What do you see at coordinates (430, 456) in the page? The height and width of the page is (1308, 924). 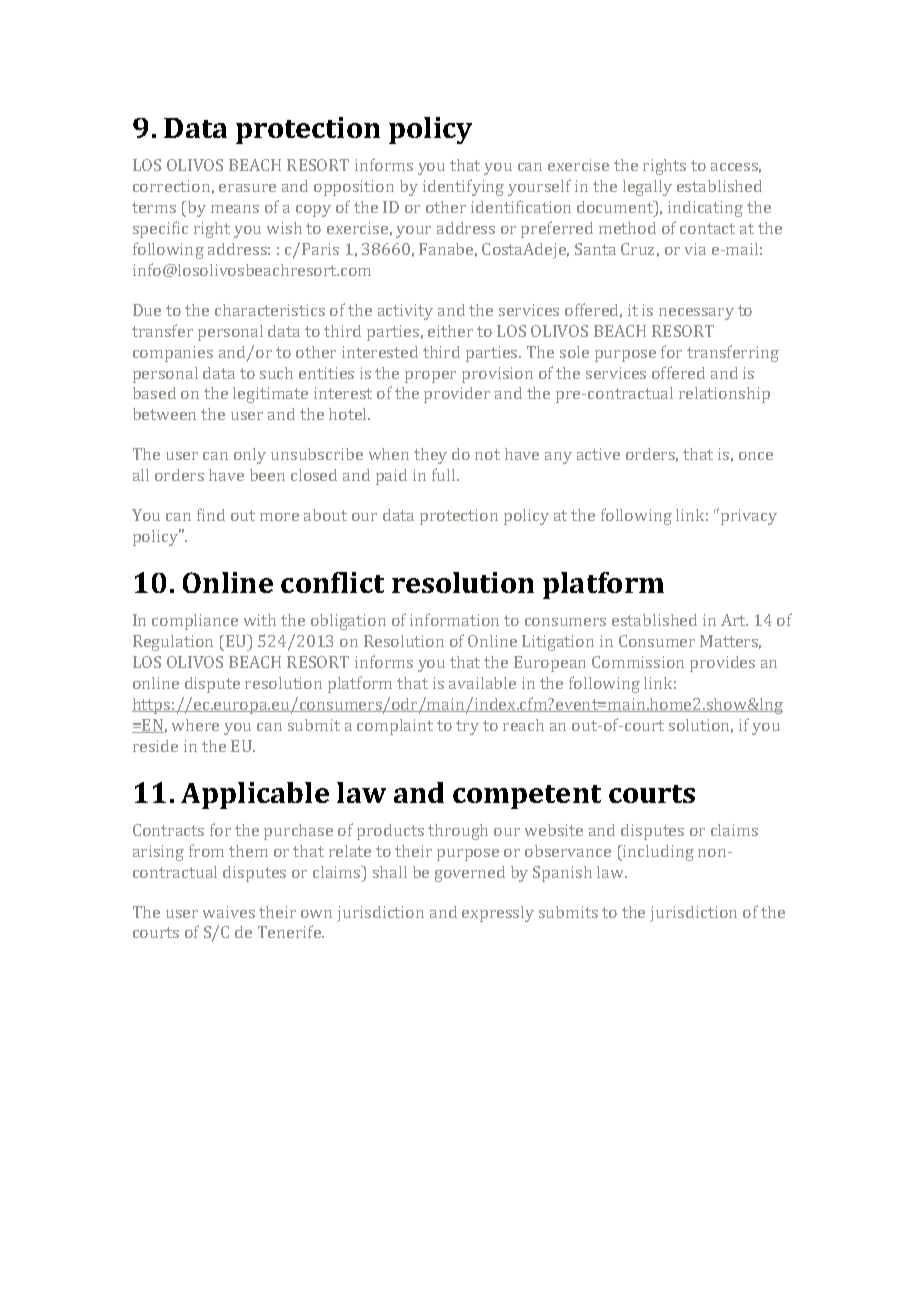 I see `they` at bounding box center [430, 456].
